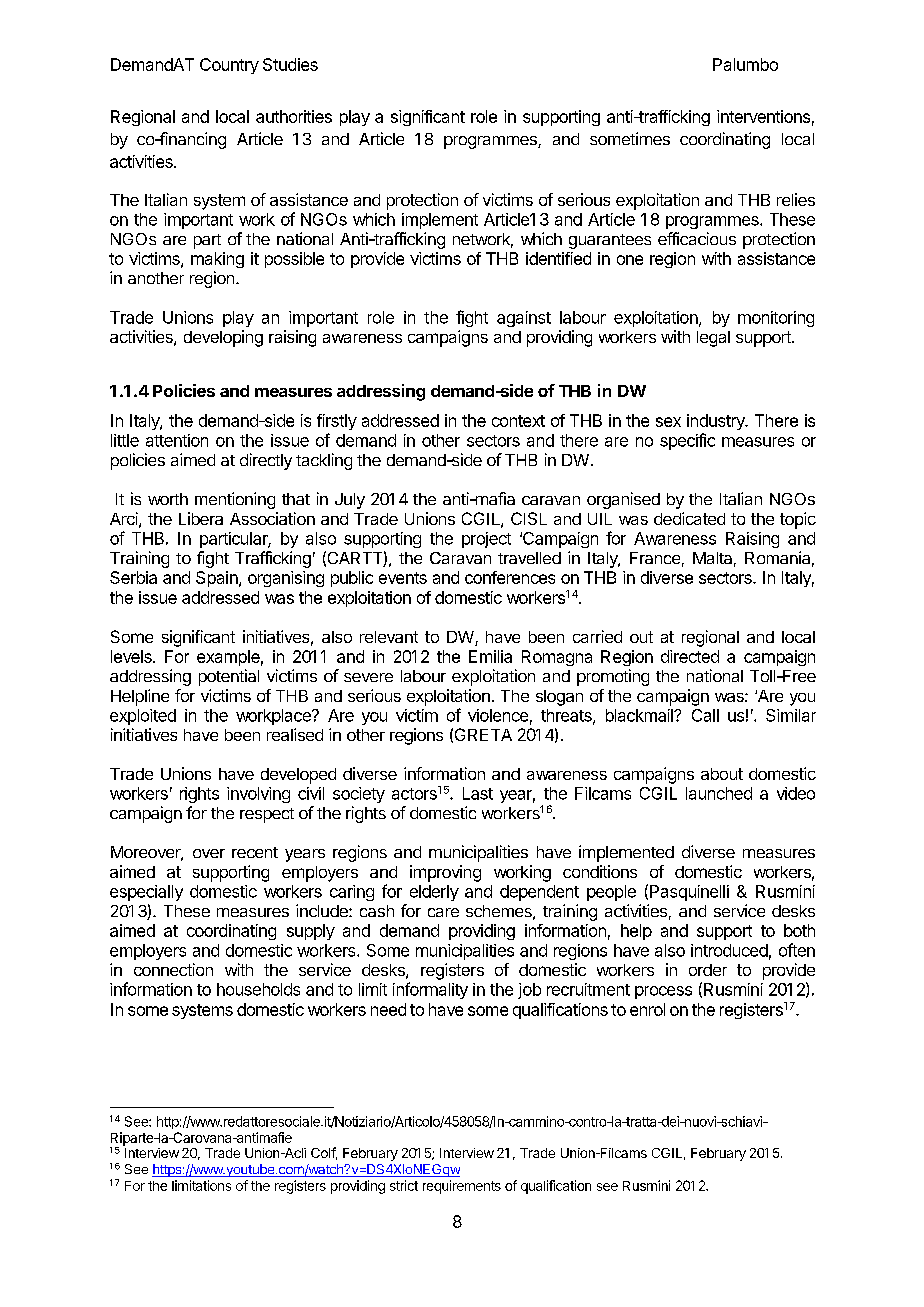  What do you see at coordinates (690, 656) in the page?
I see `directed` at bounding box center [690, 656].
